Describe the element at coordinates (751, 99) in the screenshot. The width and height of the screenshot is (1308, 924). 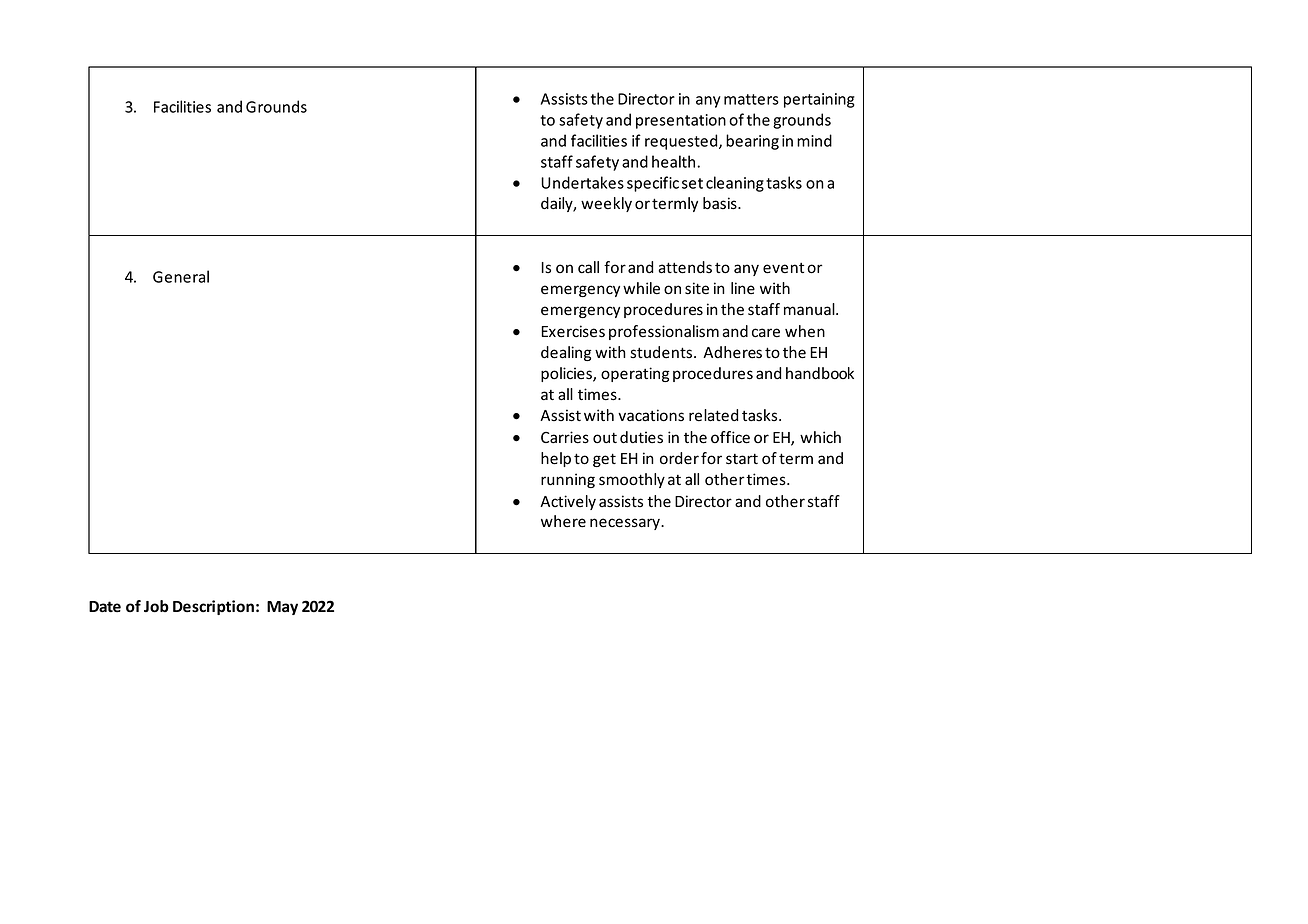
I see `matters` at that location.
